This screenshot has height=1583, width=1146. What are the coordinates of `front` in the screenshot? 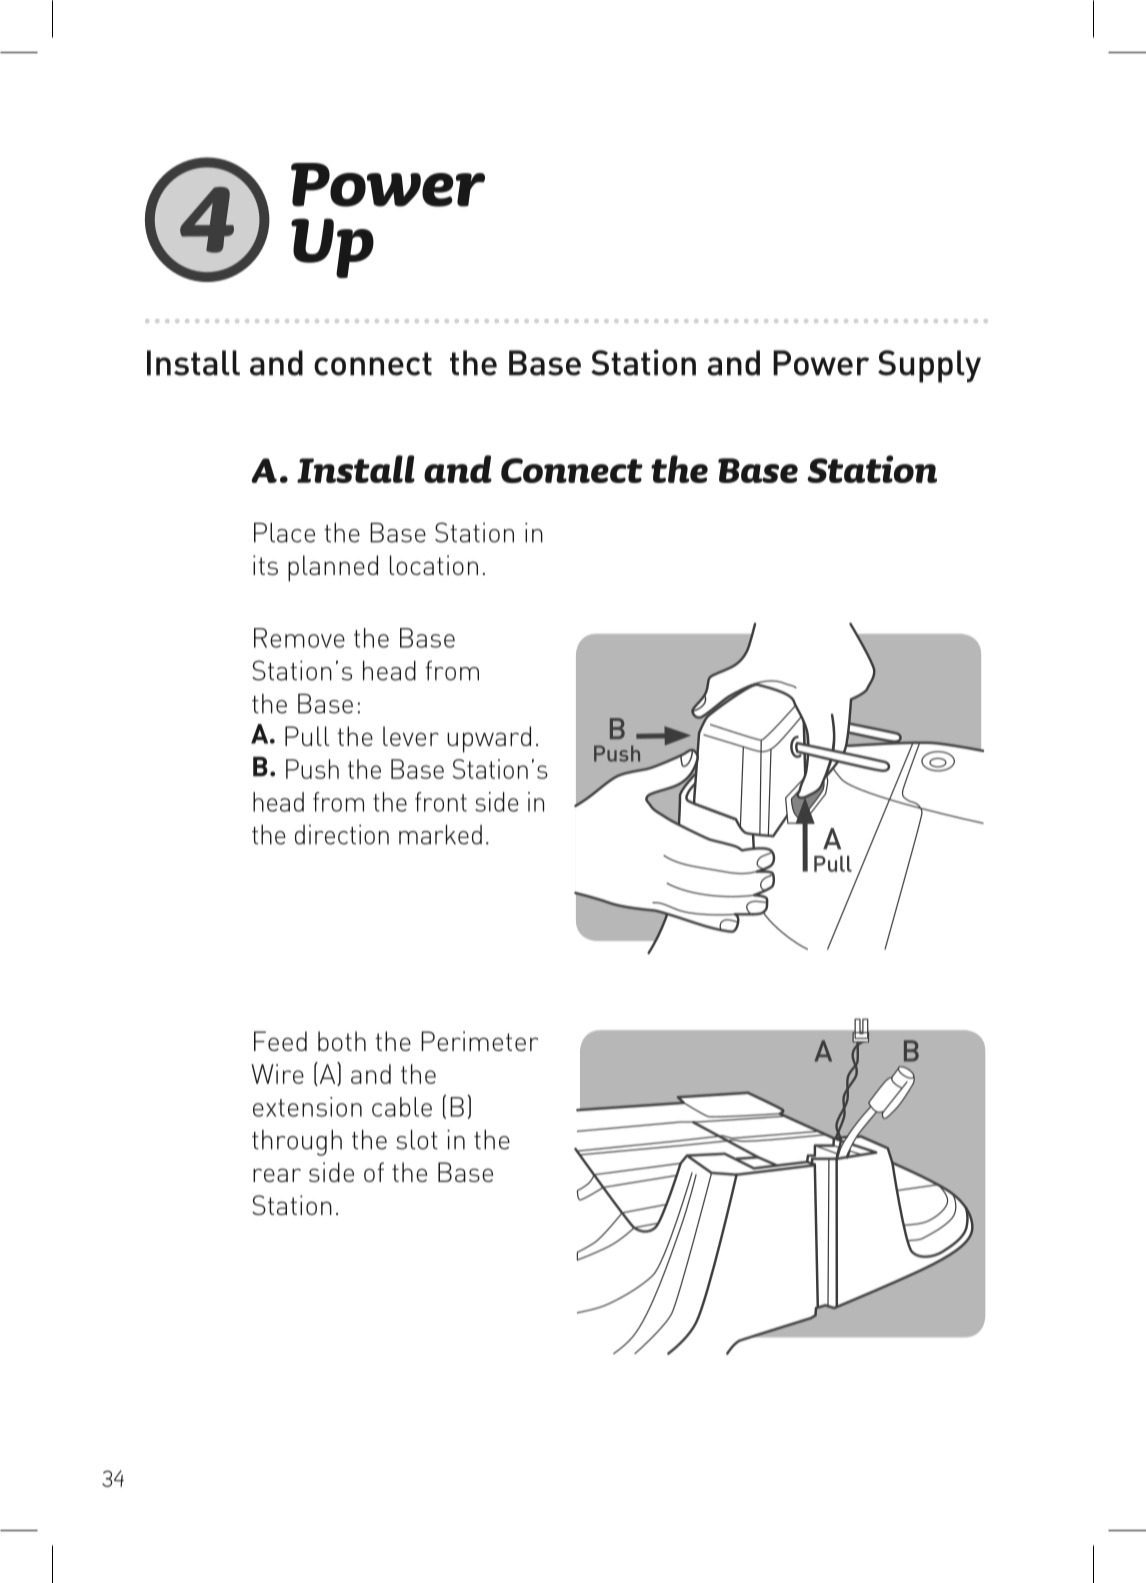 It's located at (441, 802).
